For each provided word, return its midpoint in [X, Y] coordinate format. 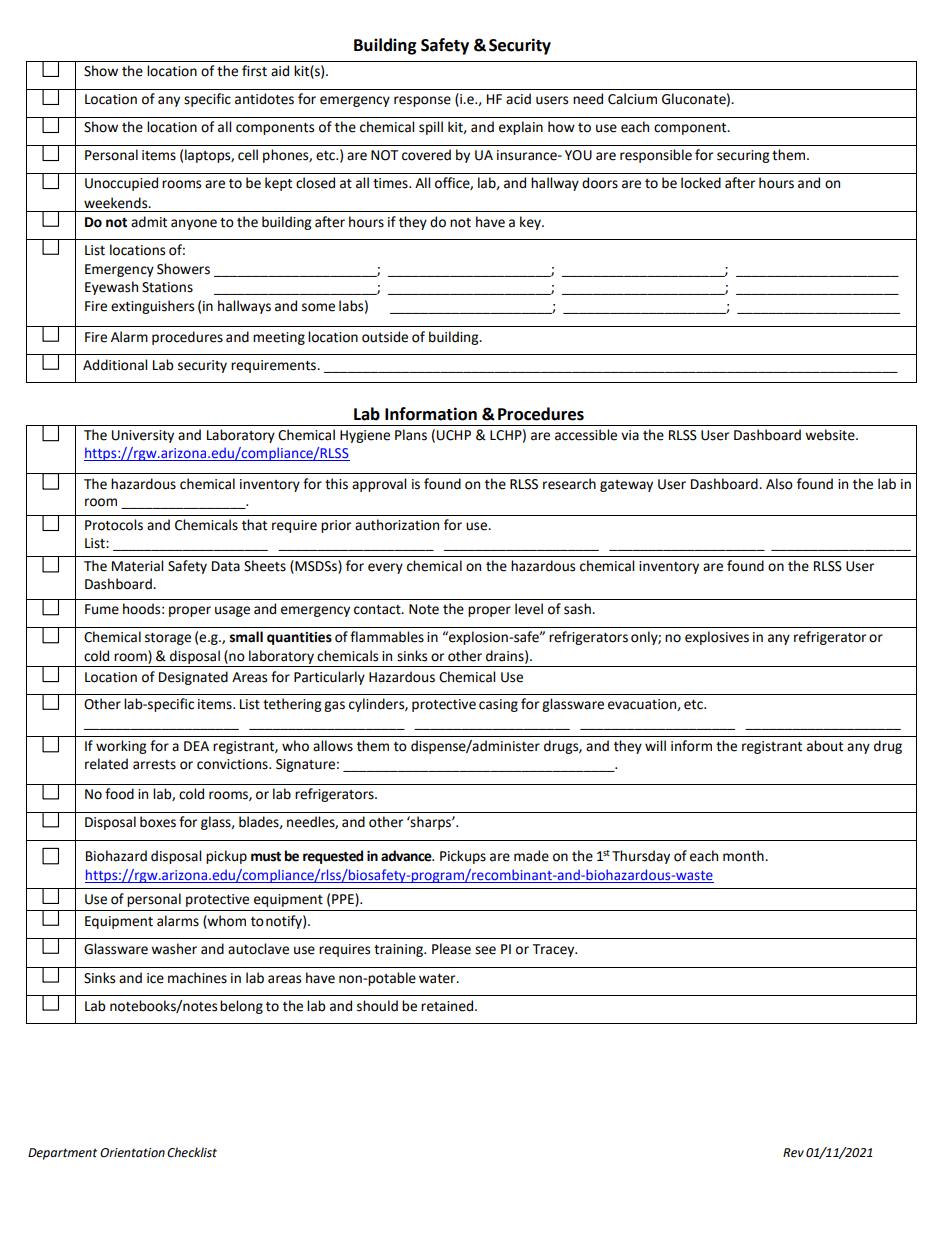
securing [743, 156]
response [422, 101]
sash [578, 609]
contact [378, 610]
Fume [102, 609]
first [254, 71]
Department [62, 1154]
